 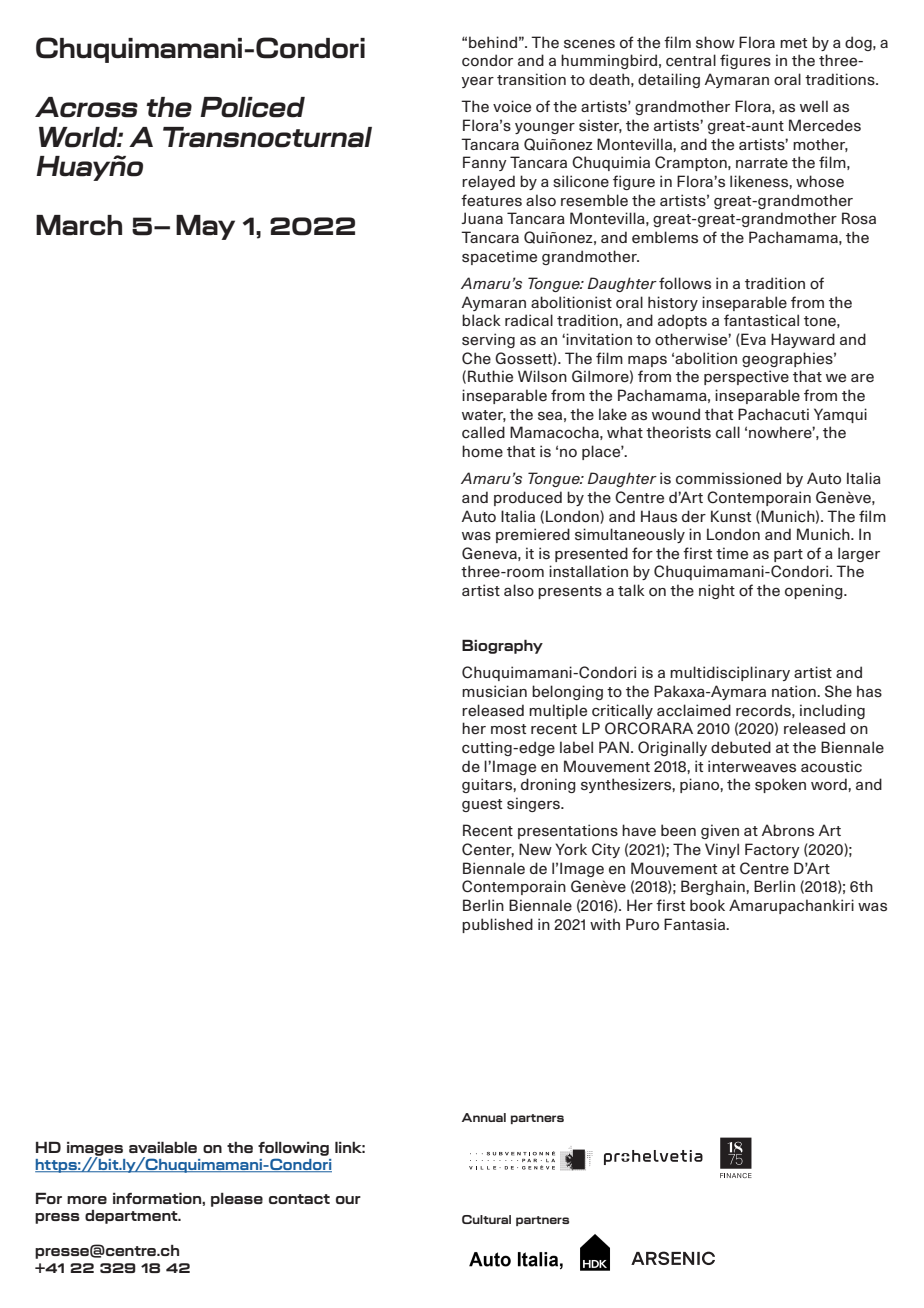 What do you see at coordinates (163, 1147) in the image?
I see `available` at bounding box center [163, 1147].
